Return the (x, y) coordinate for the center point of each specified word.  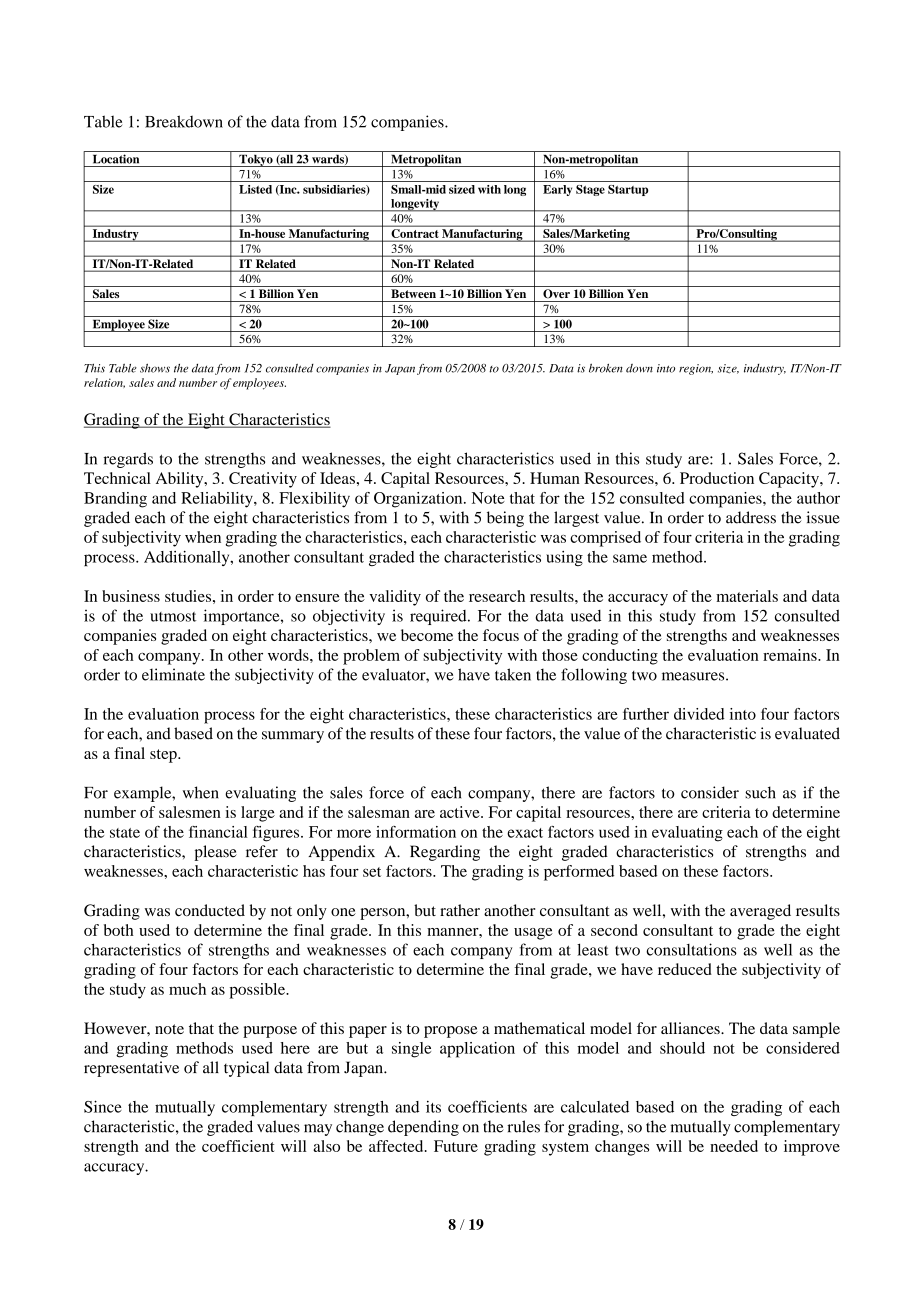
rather (460, 910)
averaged (760, 912)
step (164, 756)
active (461, 812)
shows (155, 368)
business (131, 596)
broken (606, 368)
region (696, 369)
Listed (255, 189)
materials (747, 596)
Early (557, 190)
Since (103, 1106)
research (497, 596)
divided (699, 714)
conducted (210, 910)
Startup (628, 190)
